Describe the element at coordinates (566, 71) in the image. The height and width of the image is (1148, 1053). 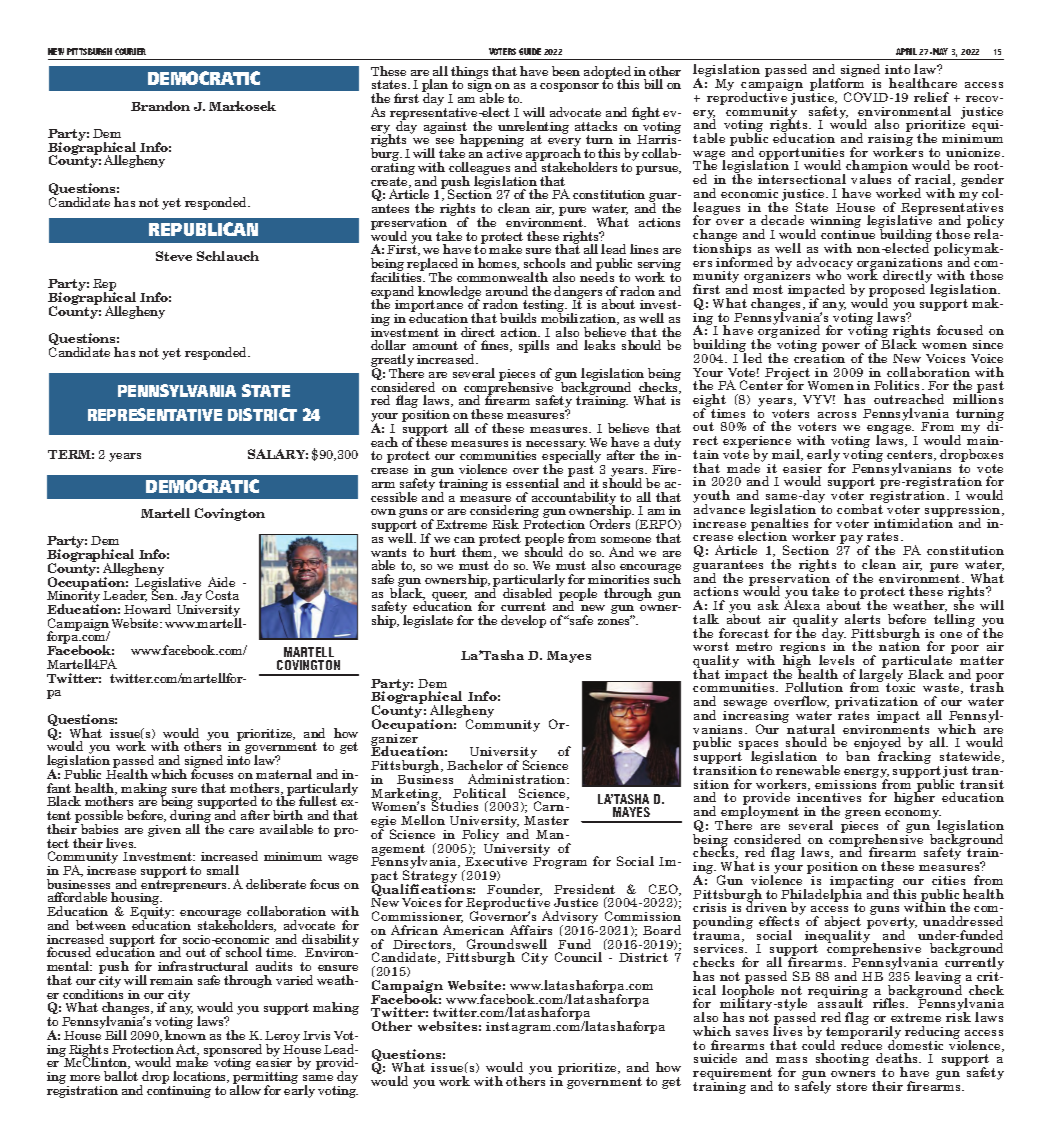
I see `been` at that location.
